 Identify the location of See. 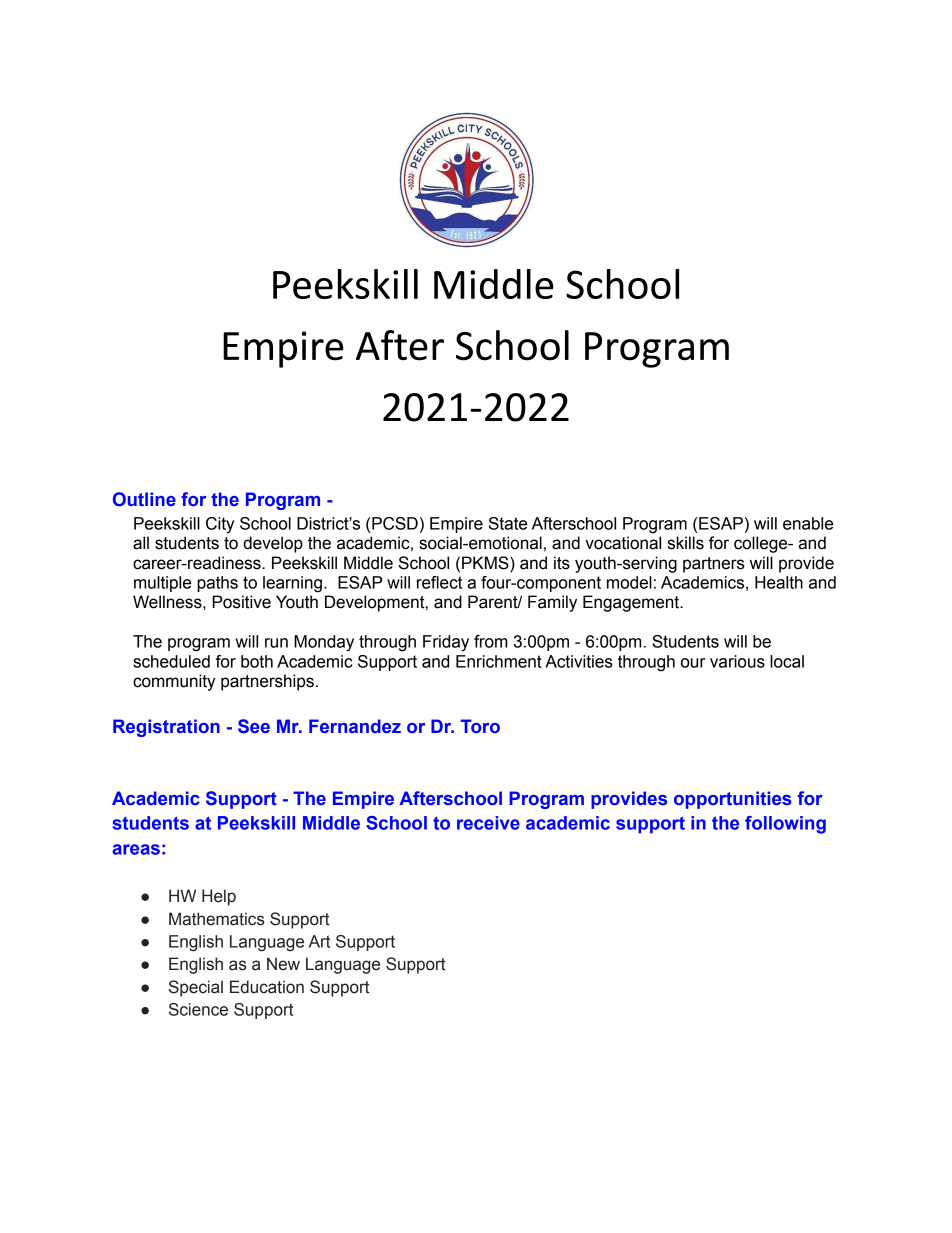
(254, 726).
